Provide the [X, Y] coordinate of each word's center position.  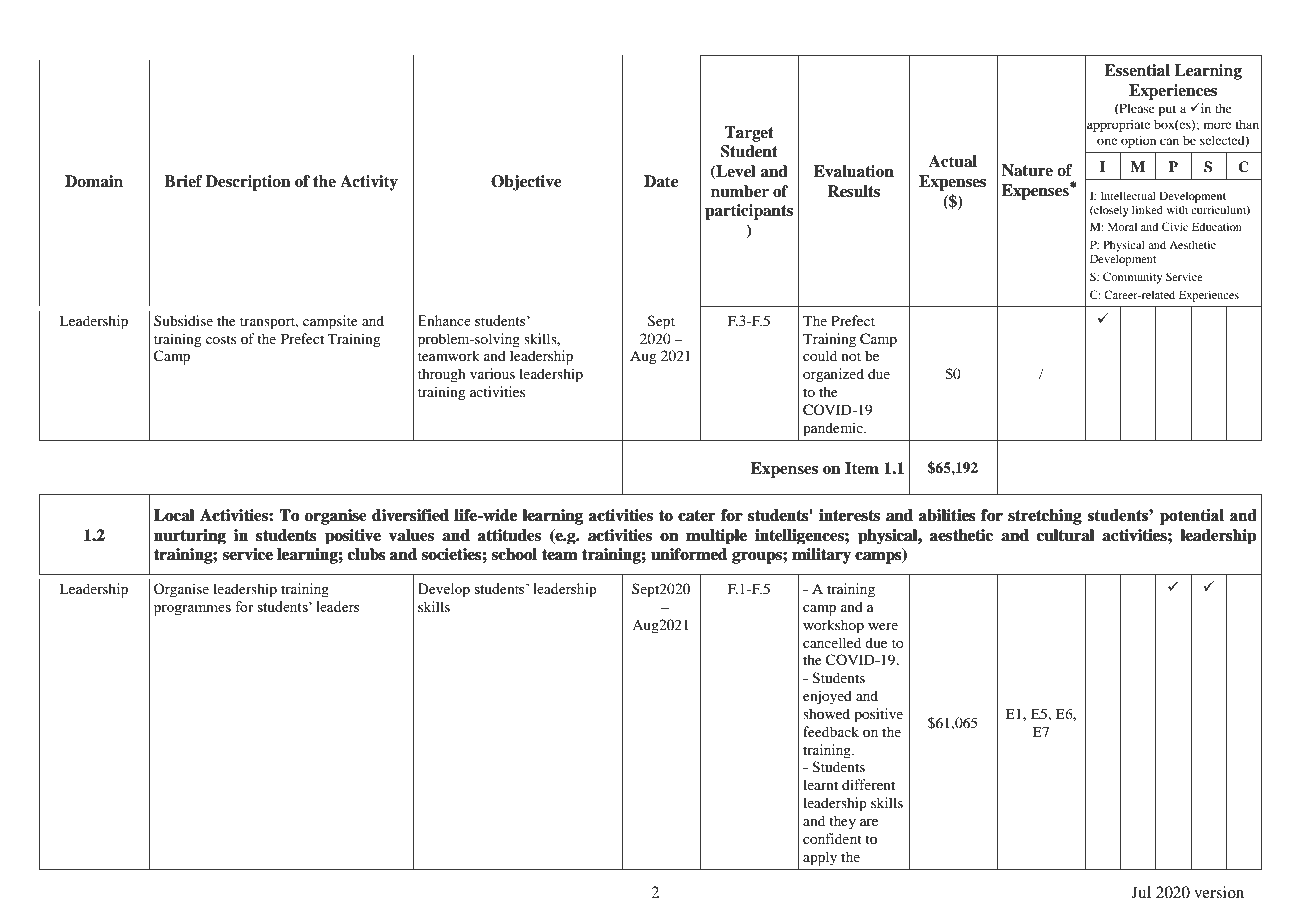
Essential [1137, 70]
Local [174, 515]
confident [832, 838]
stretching [1045, 517]
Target [749, 134]
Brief [183, 181]
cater [696, 515]
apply [820, 858]
